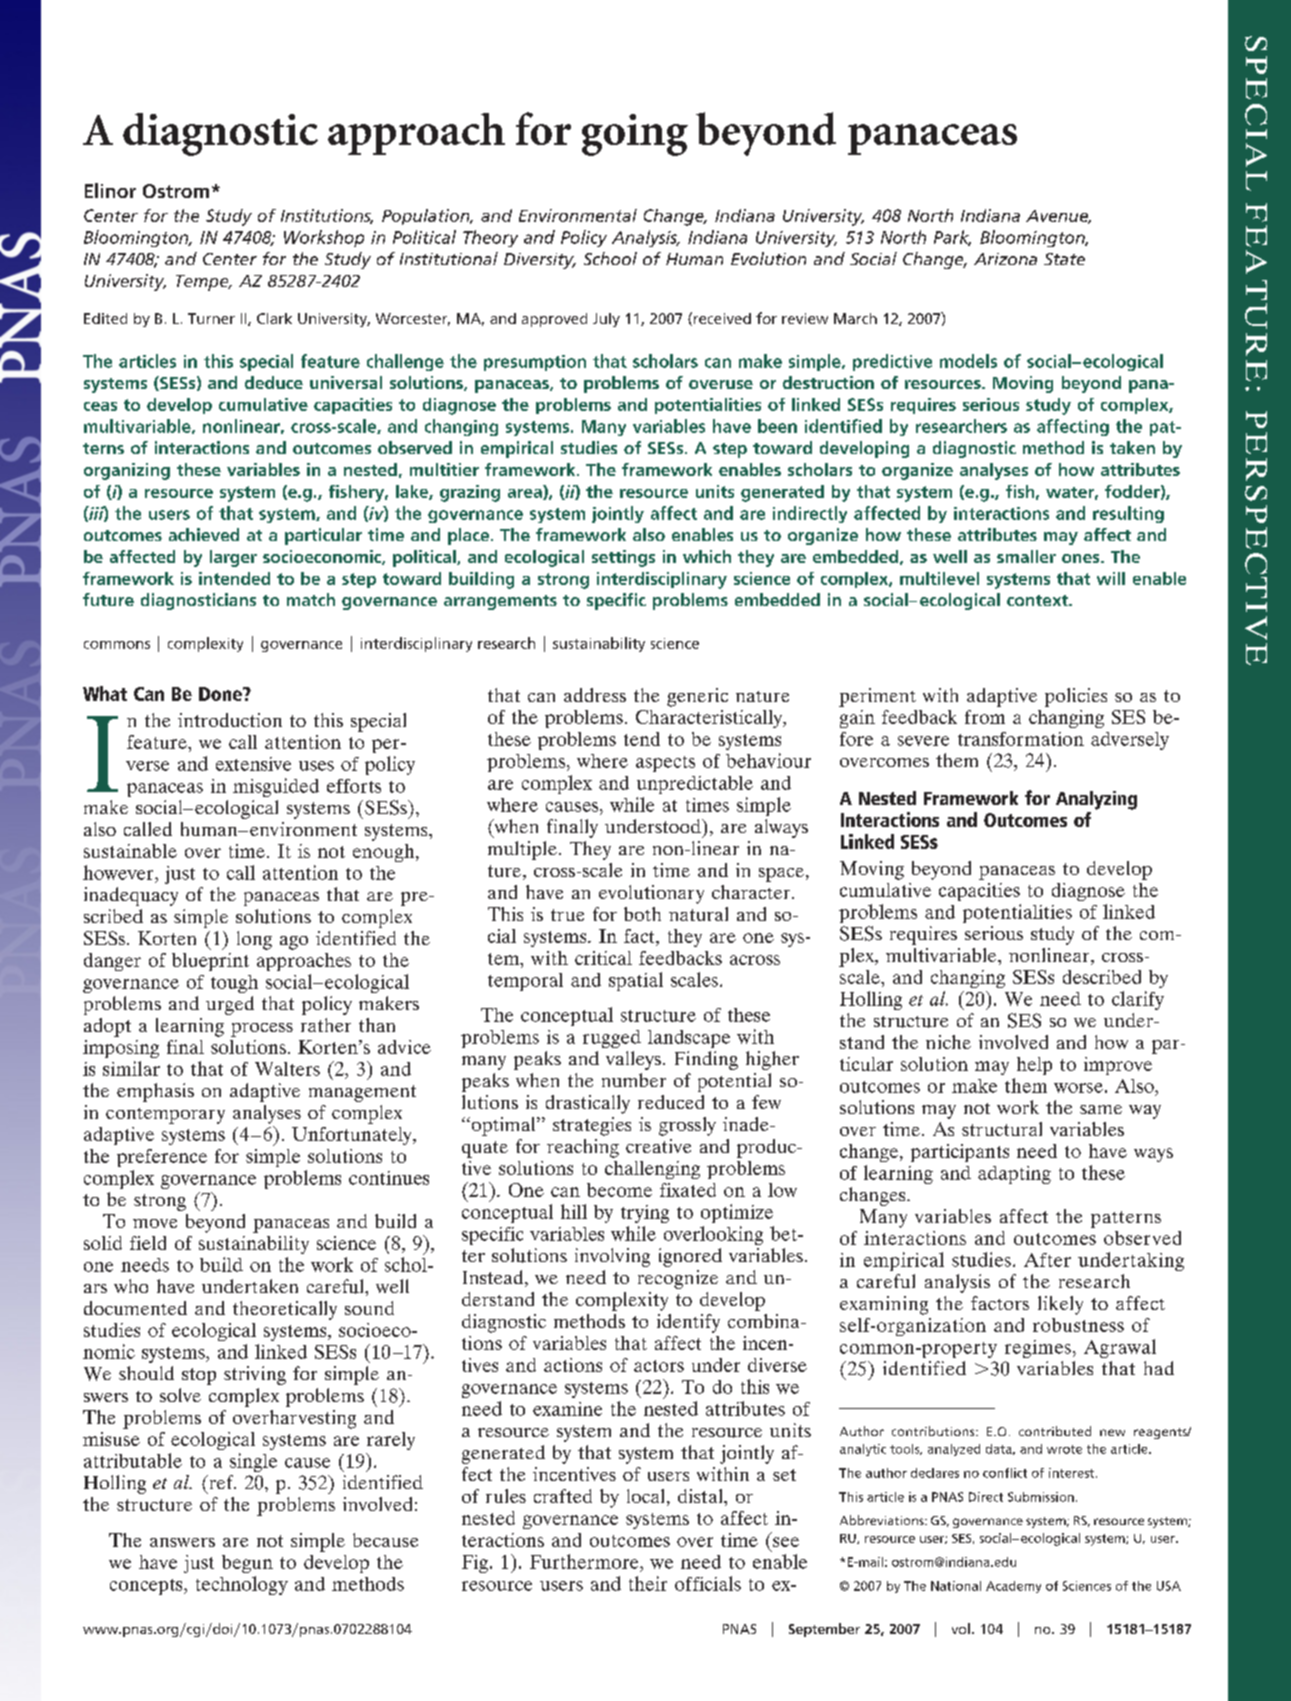 The width and height of the screenshot is (1291, 1701). Describe the element at coordinates (242, 1585) in the screenshot. I see `technology` at that location.
